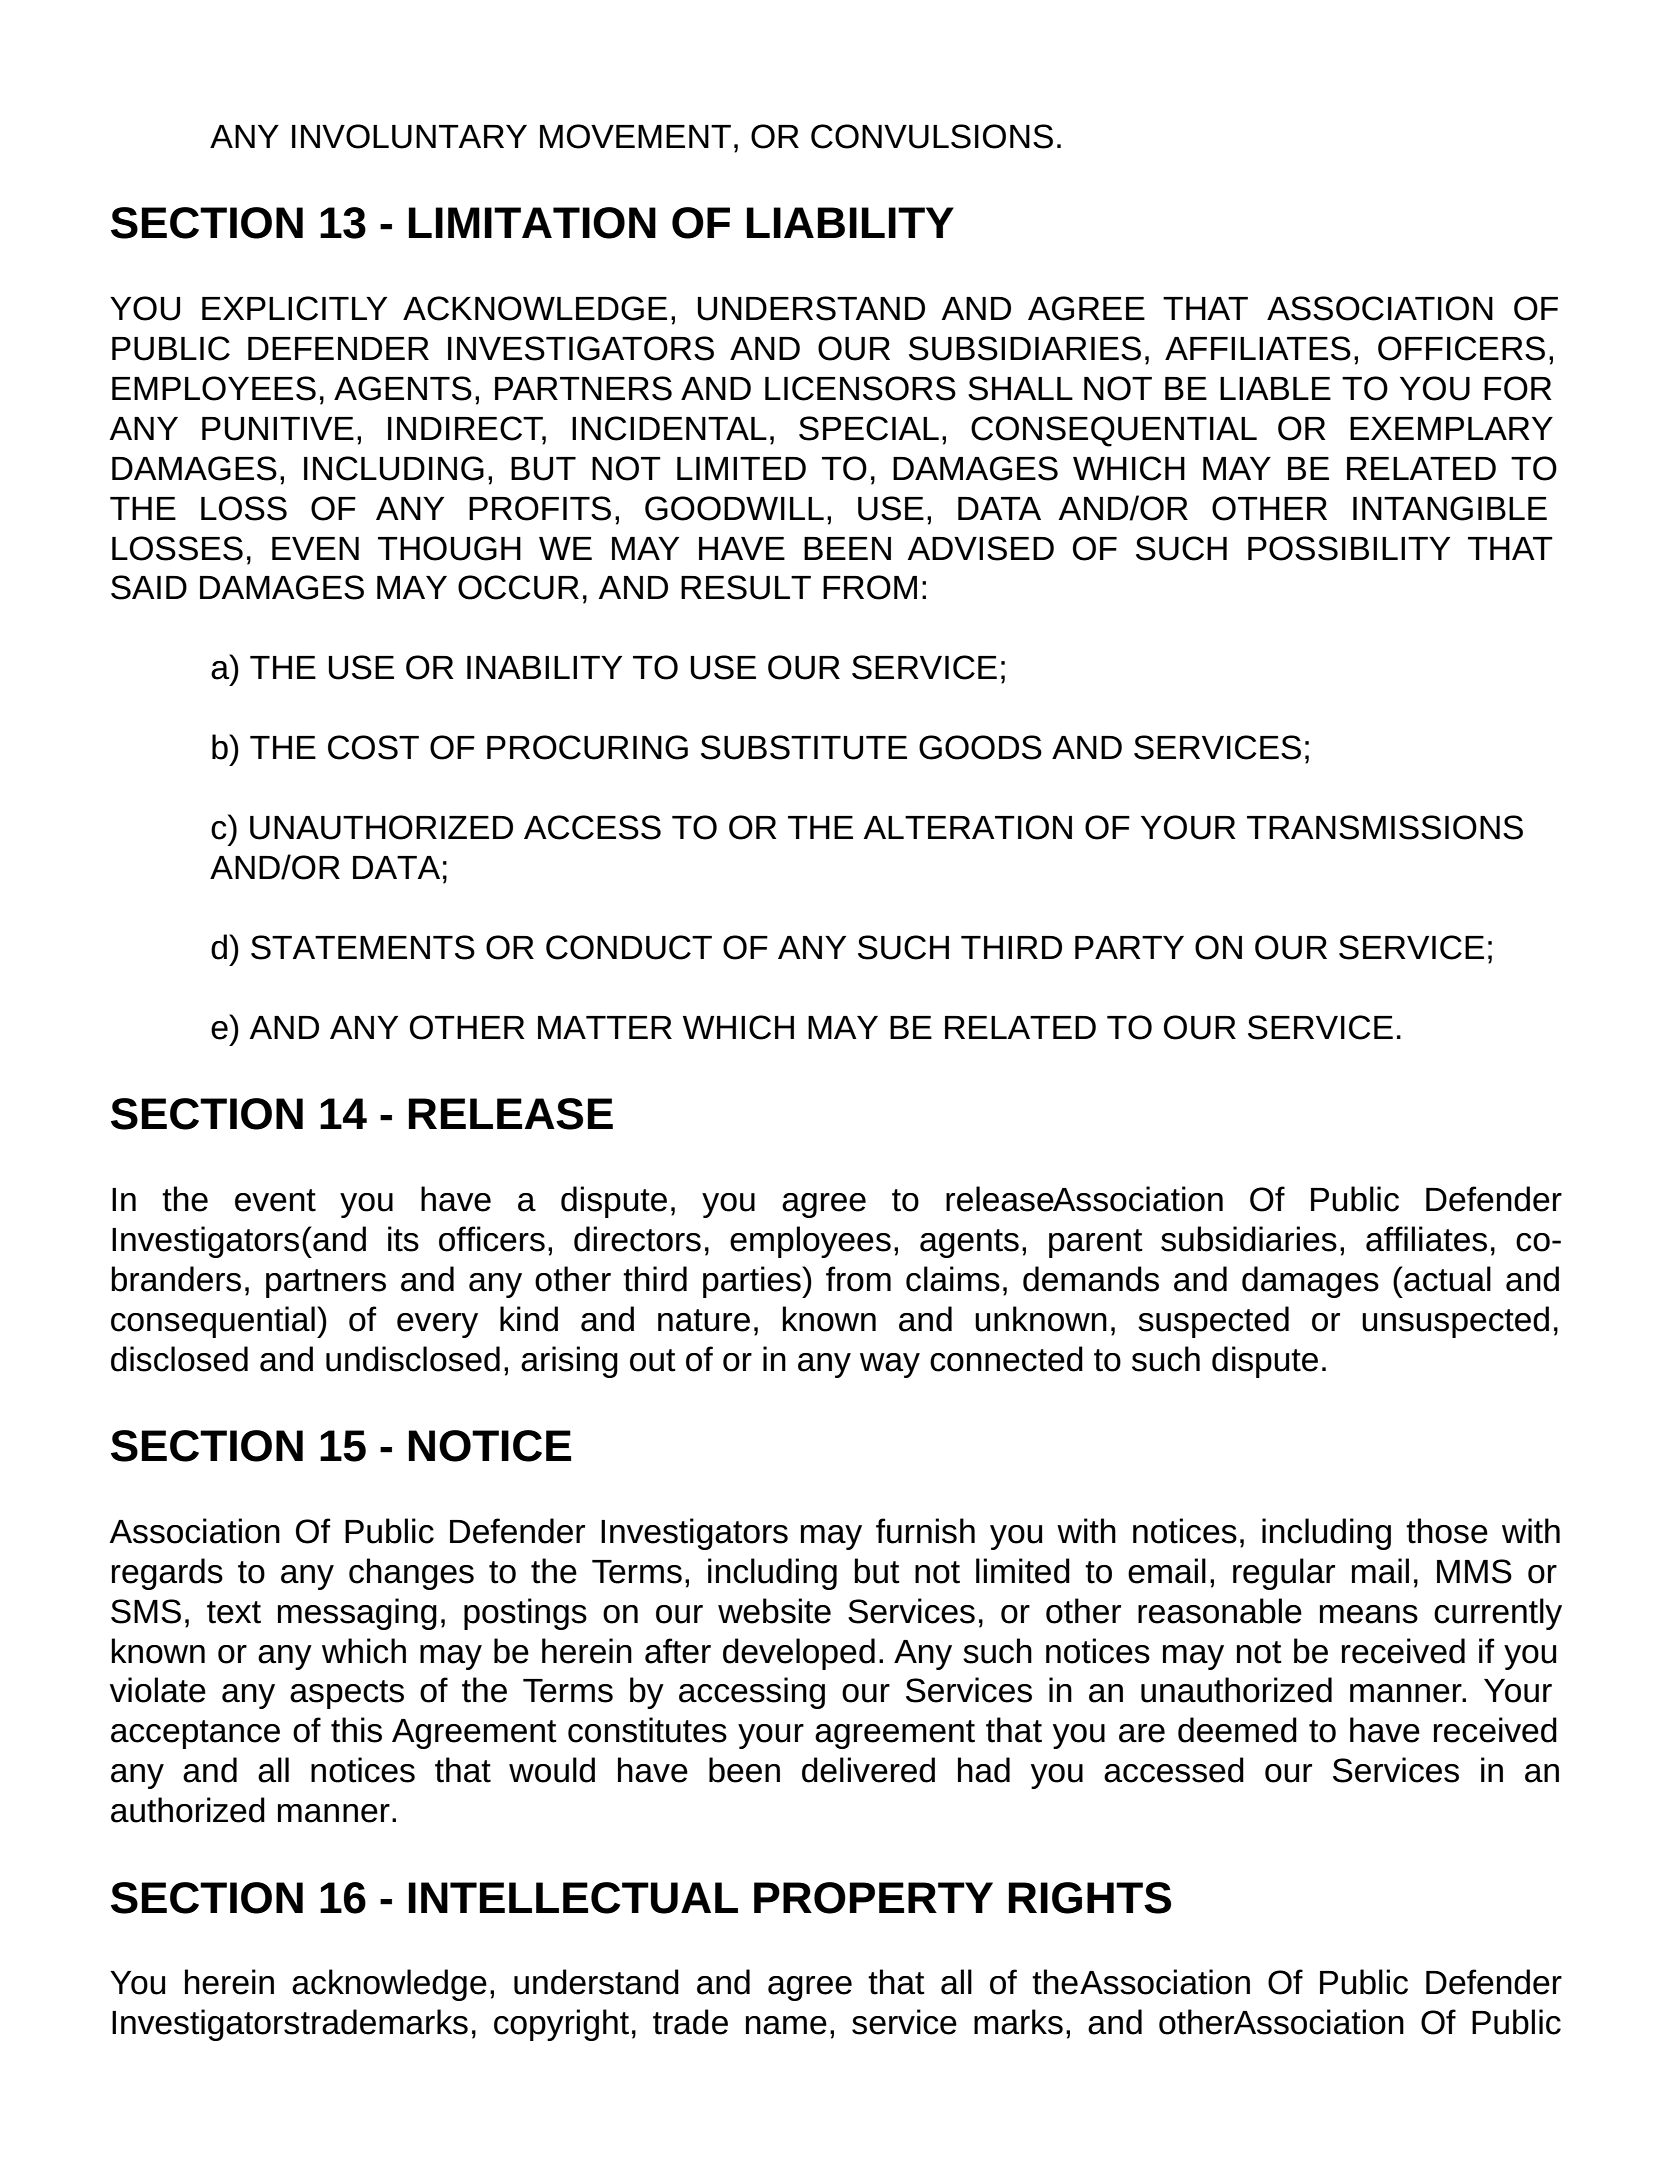  What do you see at coordinates (409, 136) in the screenshot?
I see `INVOLUNTARY` at bounding box center [409, 136].
